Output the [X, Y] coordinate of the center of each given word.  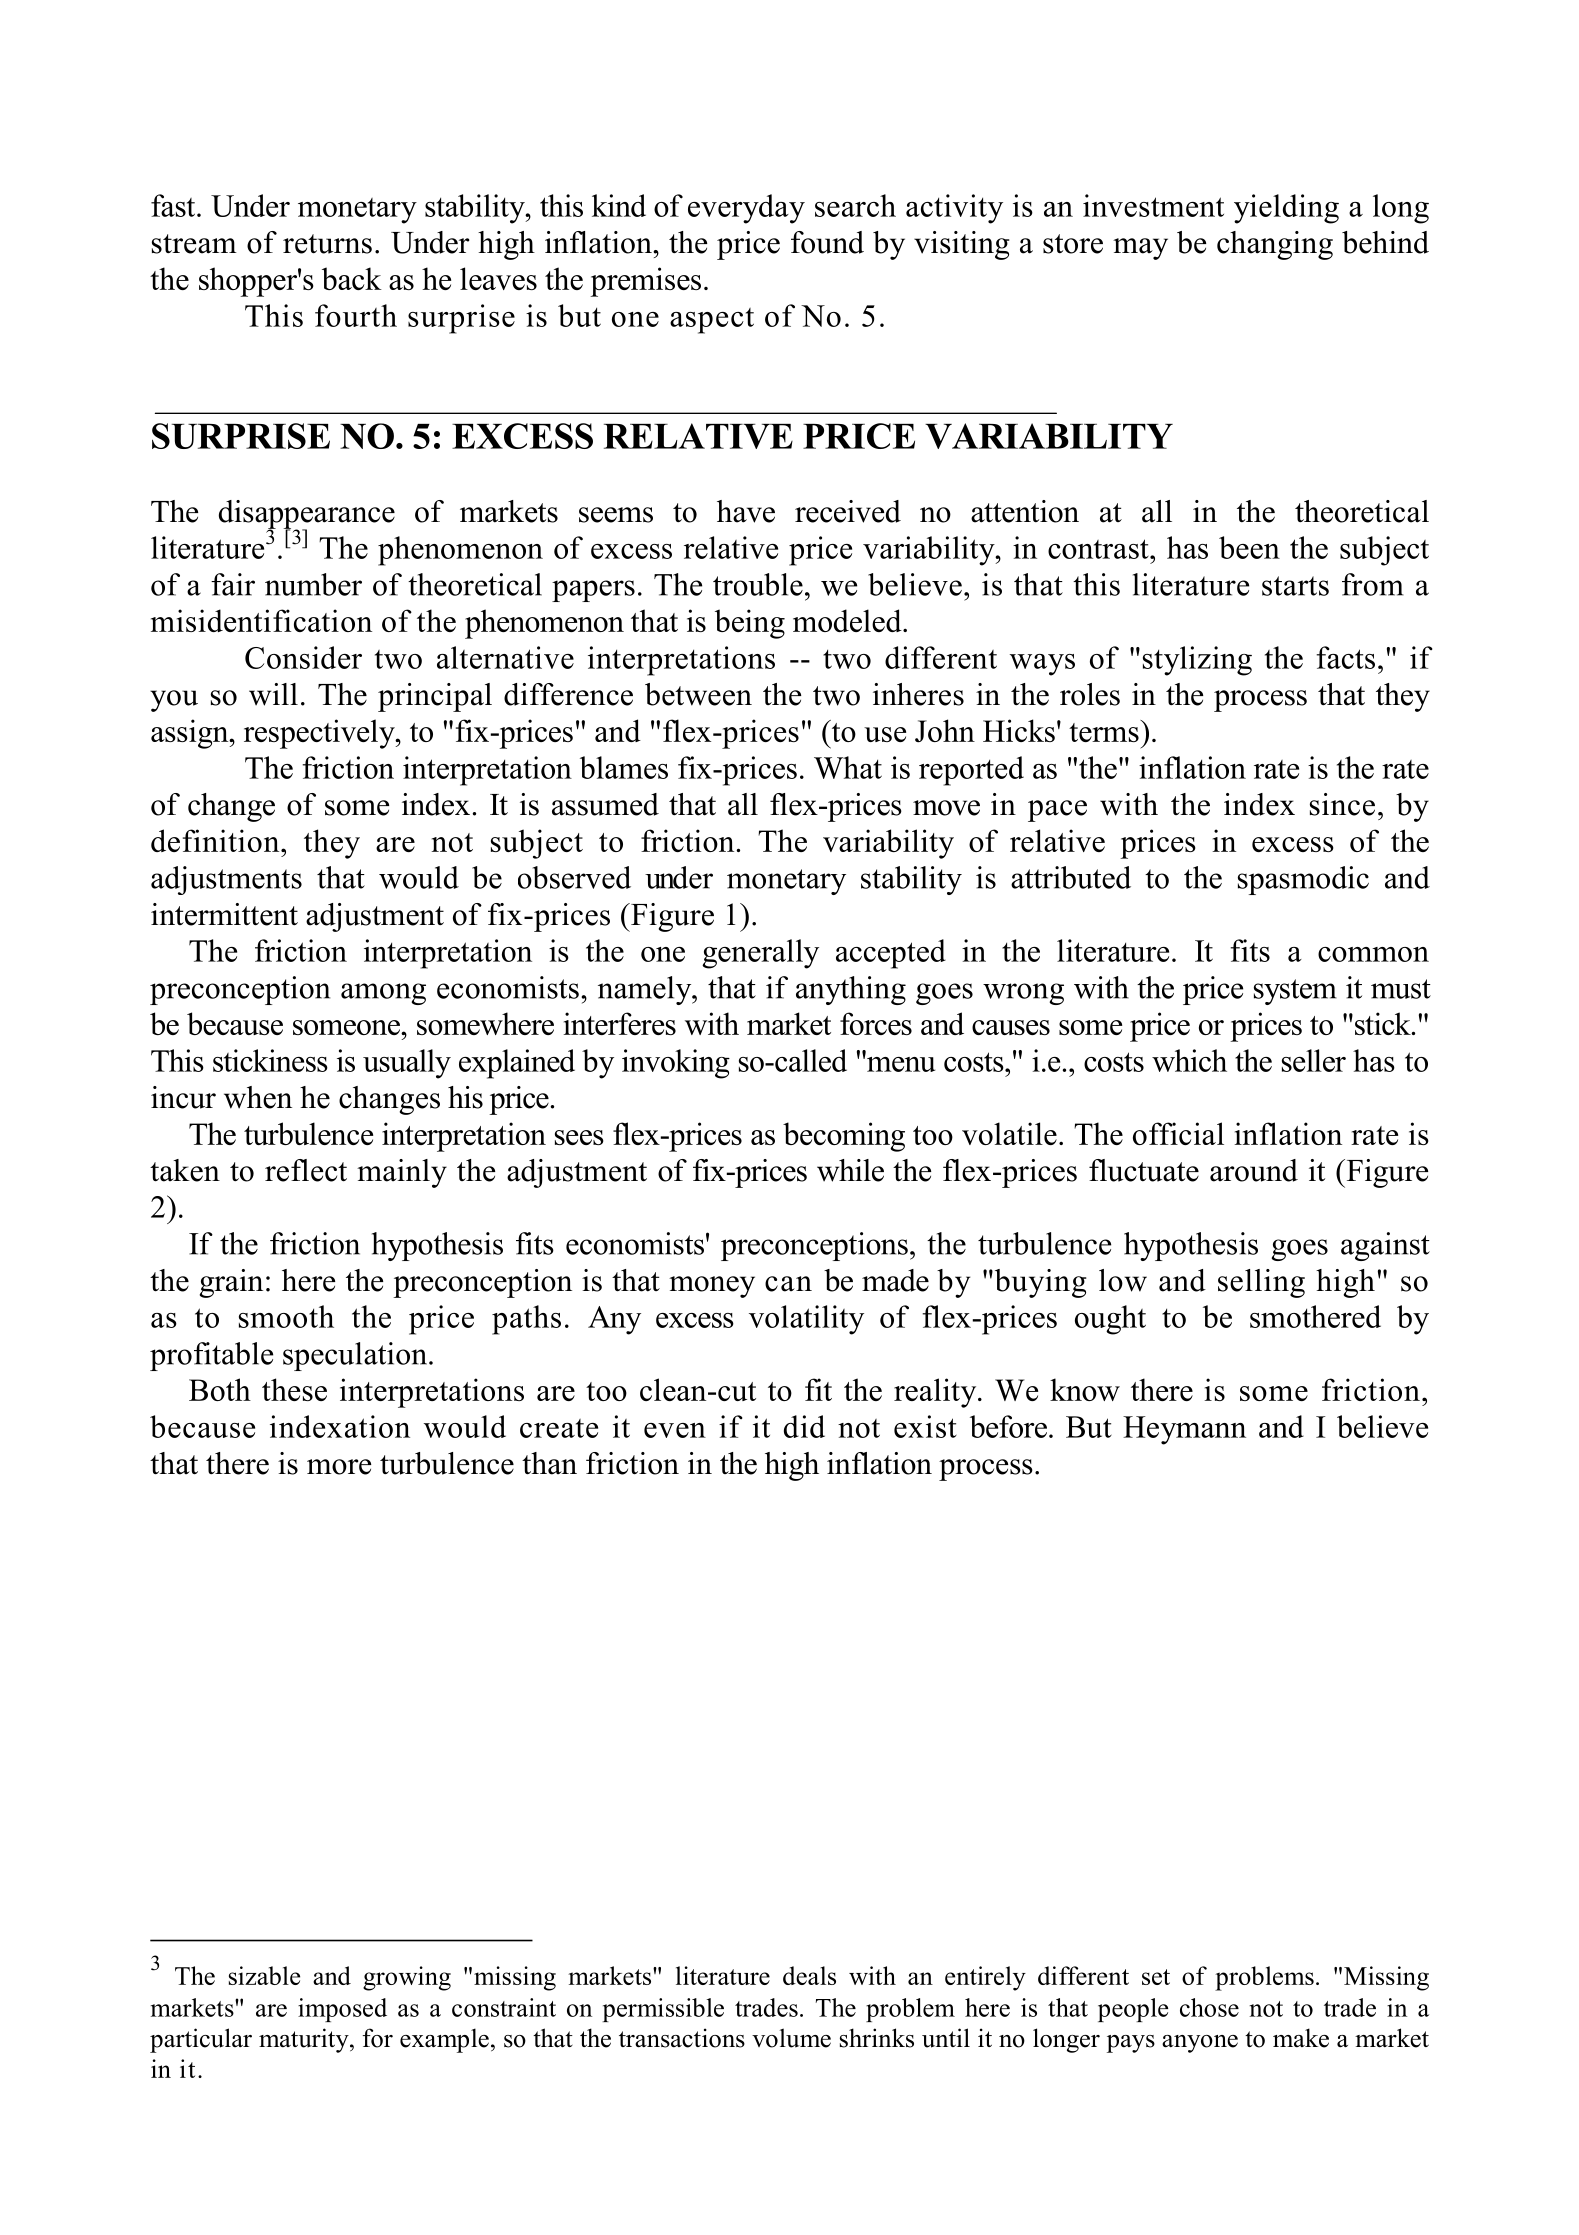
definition [216, 840]
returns [327, 244]
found [827, 242]
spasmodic [1303, 880]
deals [809, 1975]
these [294, 1389]
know [1085, 1389]
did [804, 1426]
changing [1275, 245]
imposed [342, 2010]
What [848, 767]
